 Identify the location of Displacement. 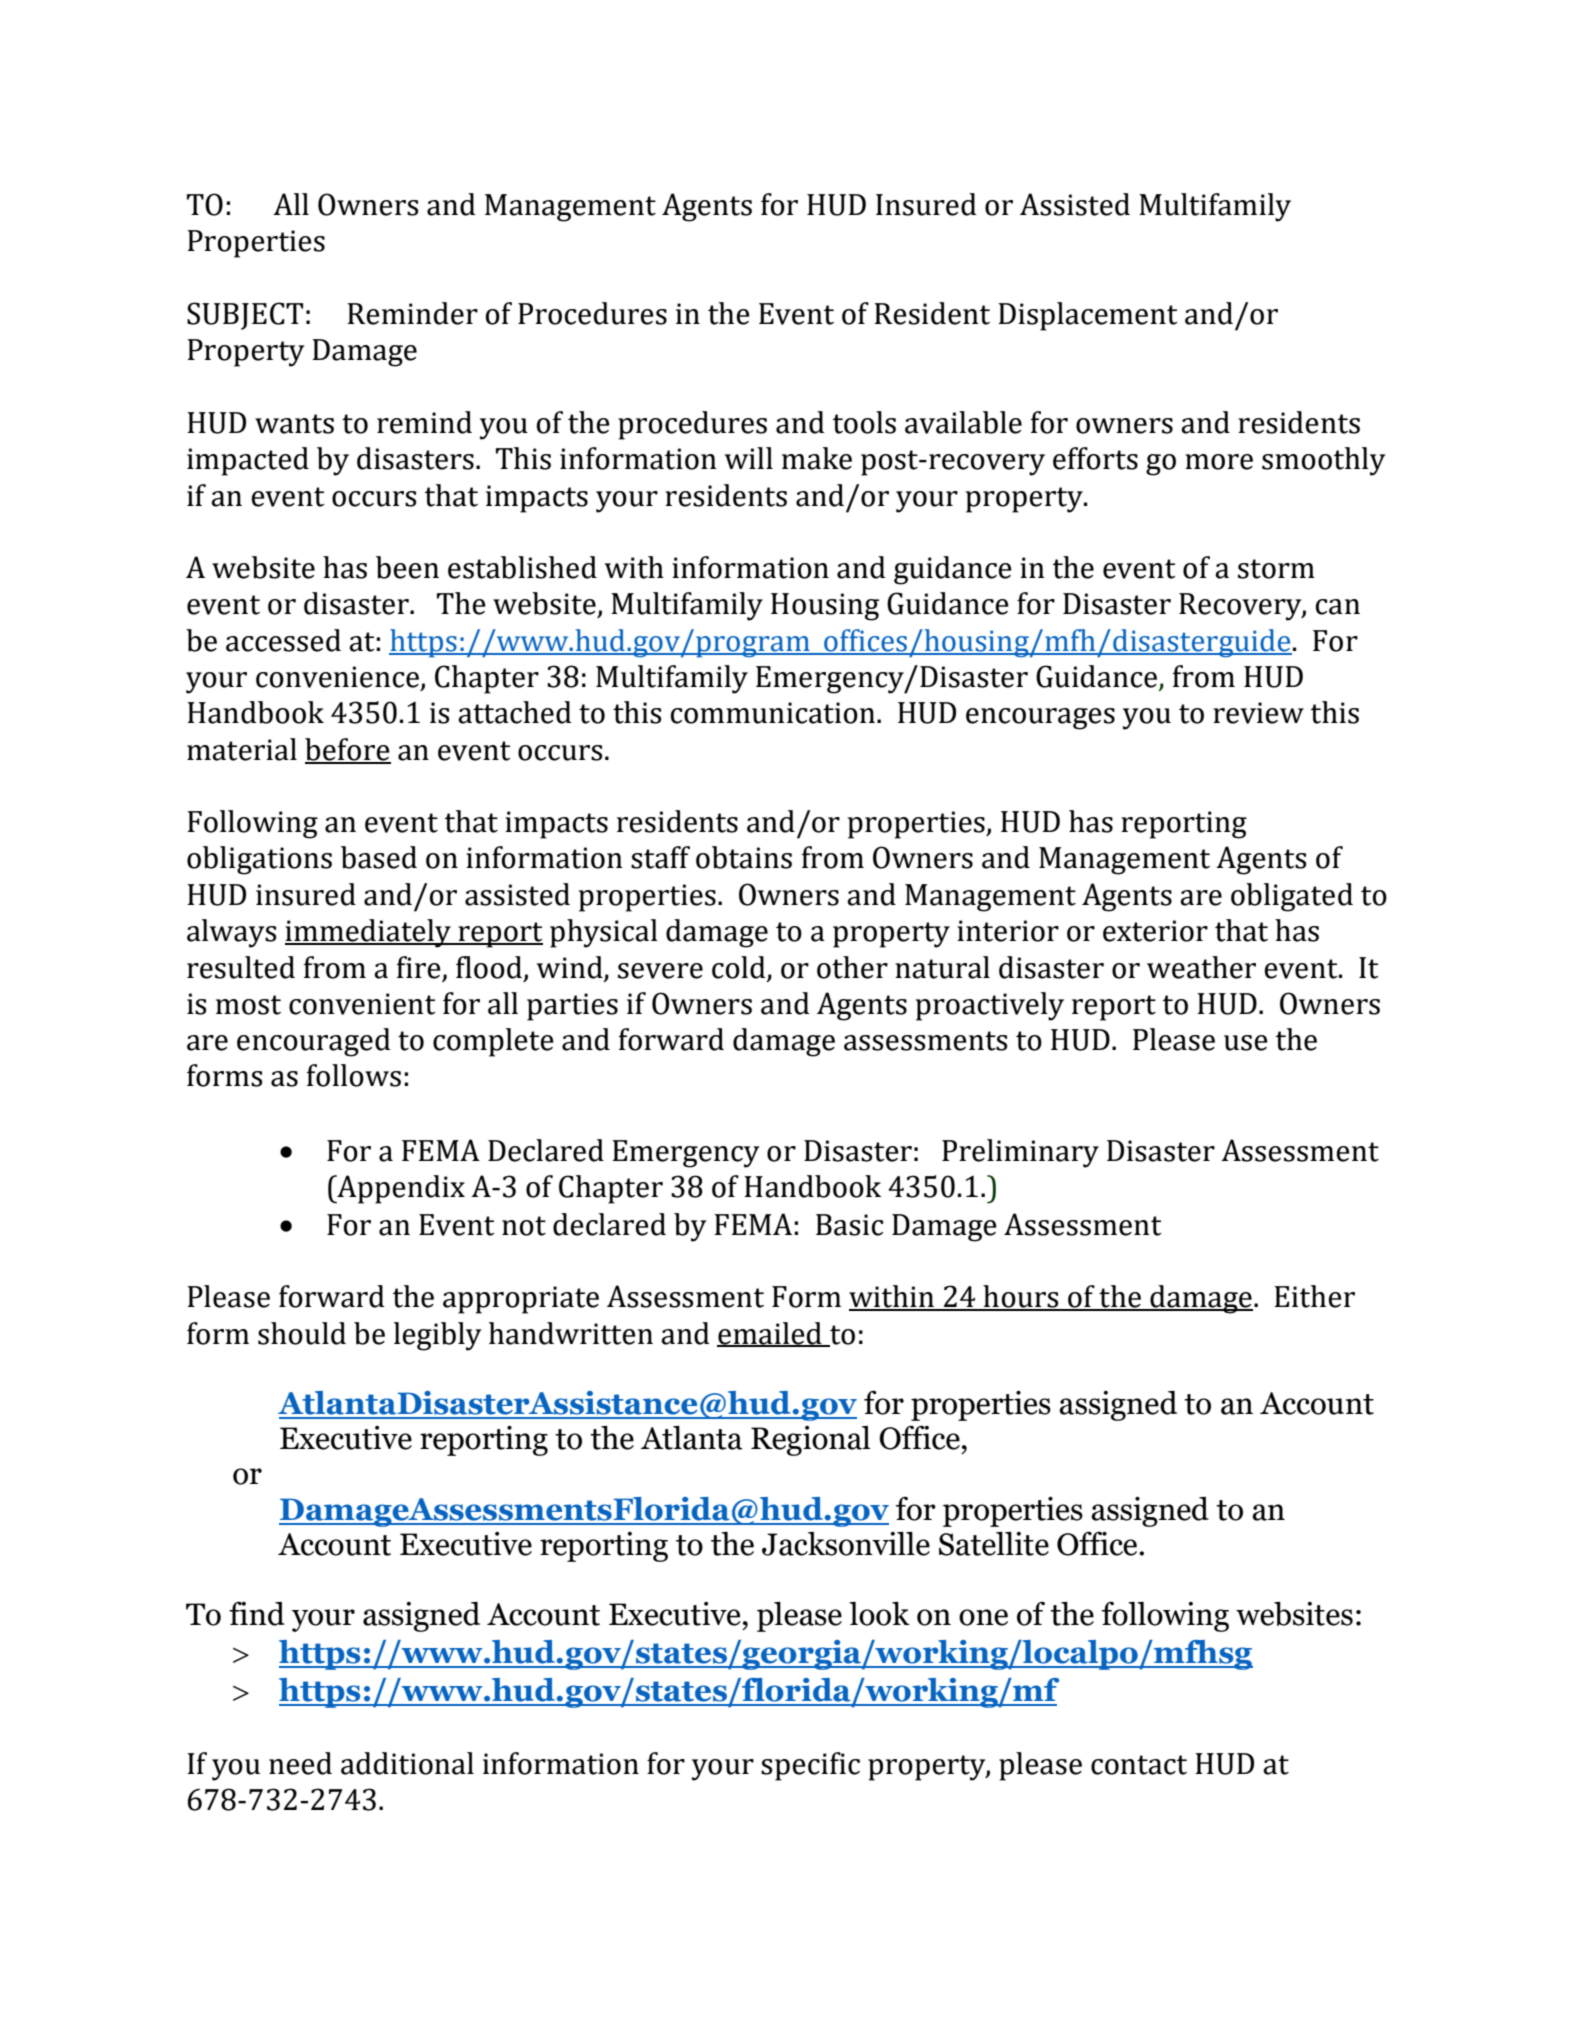
(1088, 316).
